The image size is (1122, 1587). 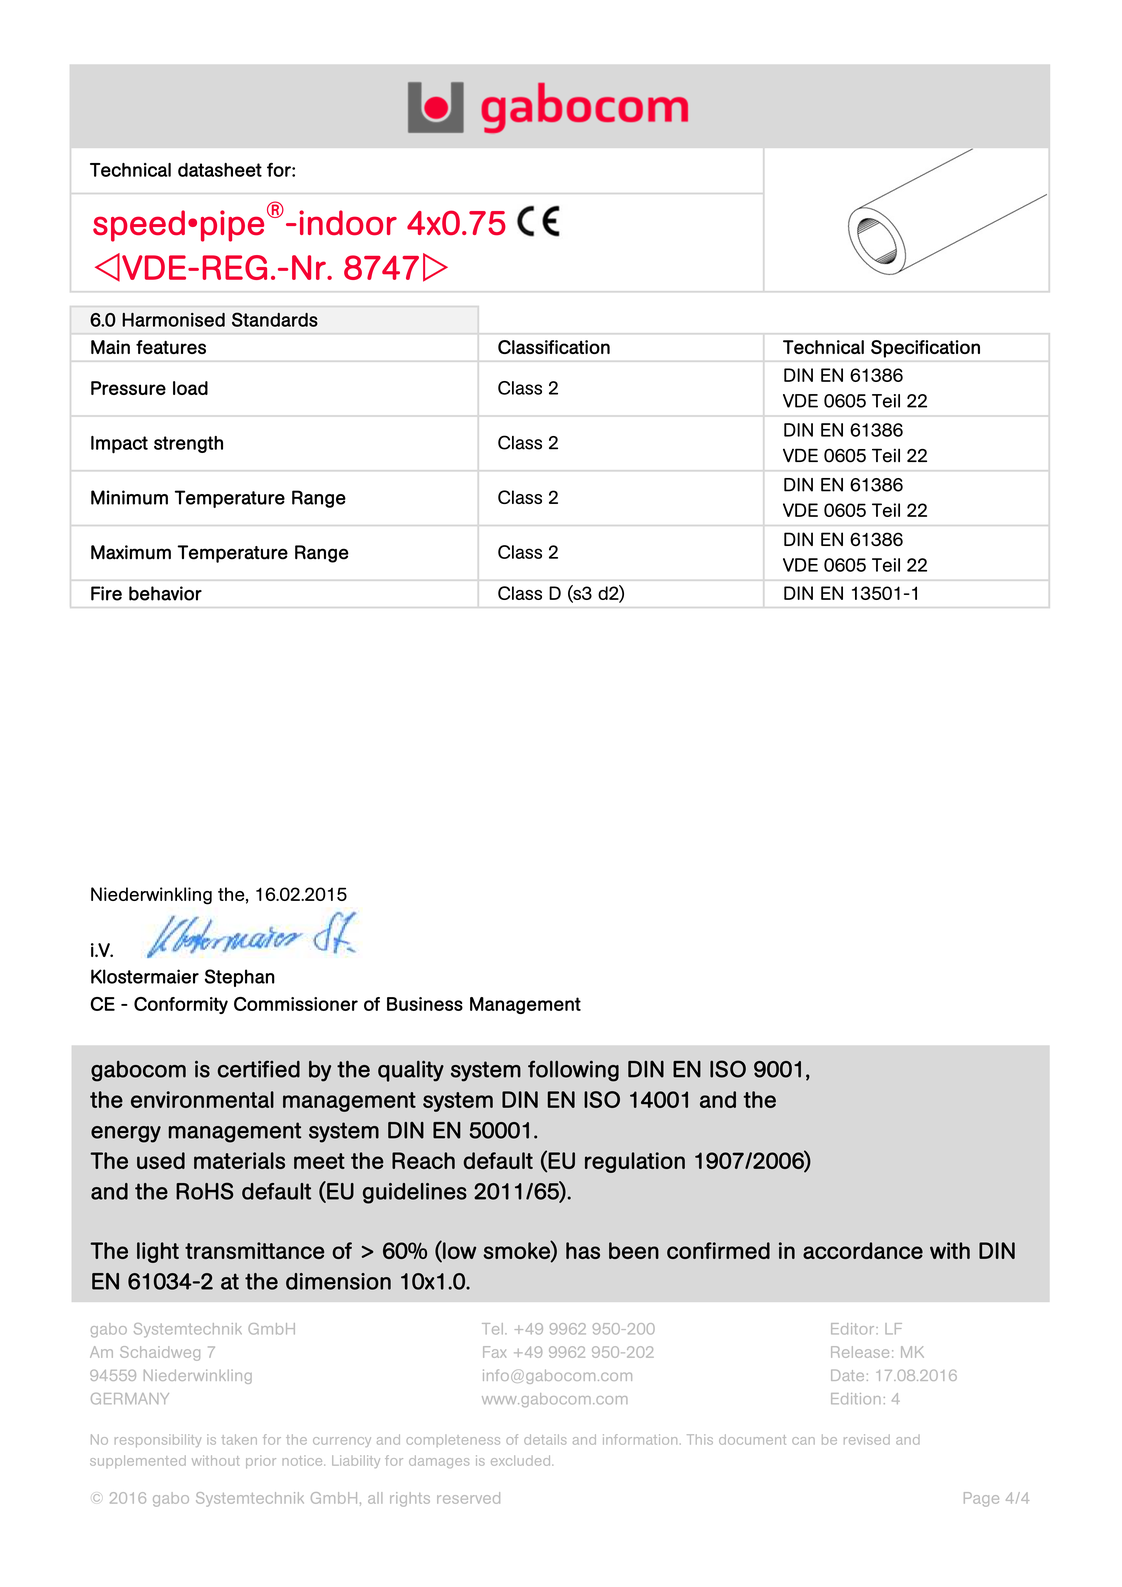 What do you see at coordinates (925, 349) in the screenshot?
I see `Specification` at bounding box center [925, 349].
